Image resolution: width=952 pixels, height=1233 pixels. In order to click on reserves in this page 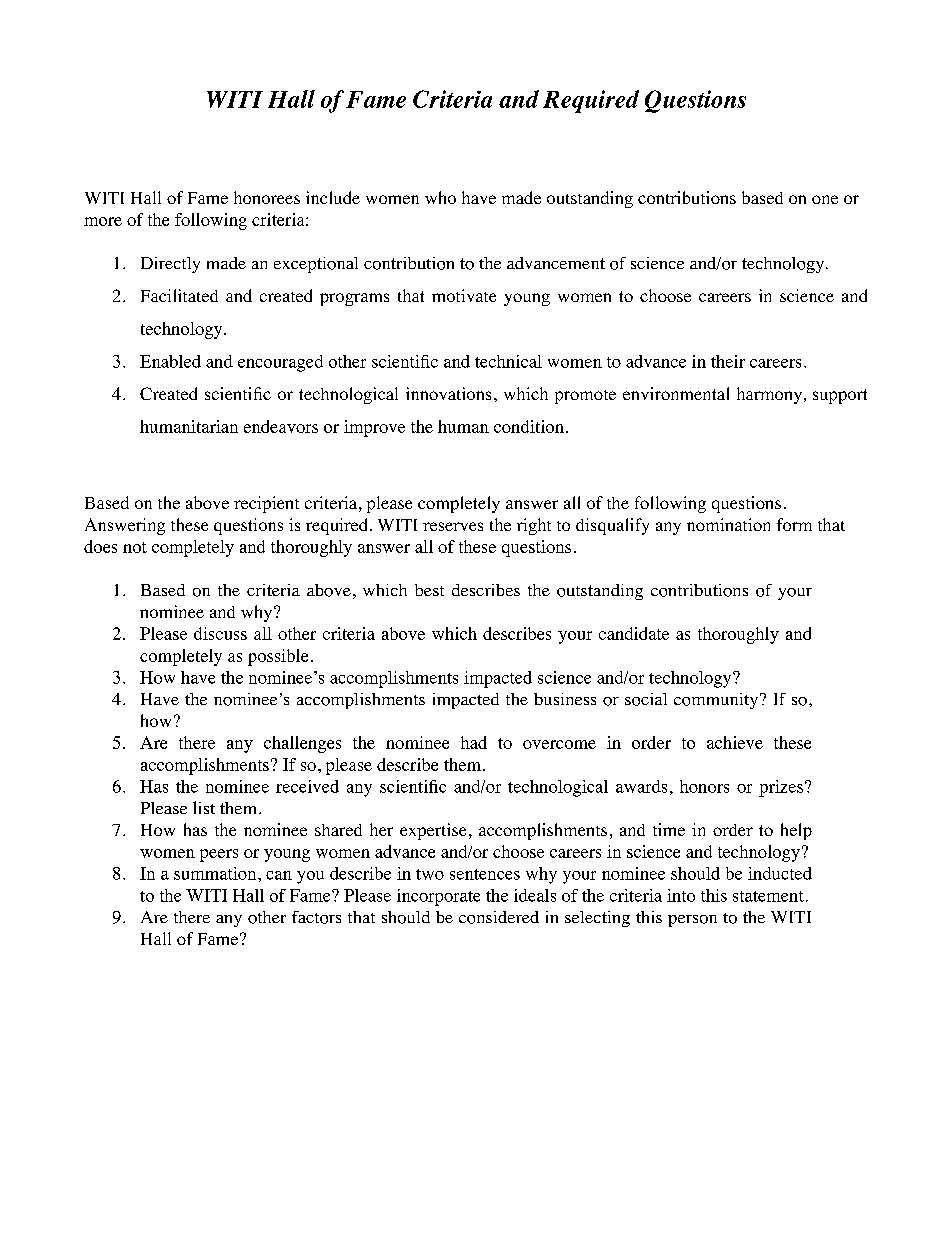, I will do `click(453, 526)`.
